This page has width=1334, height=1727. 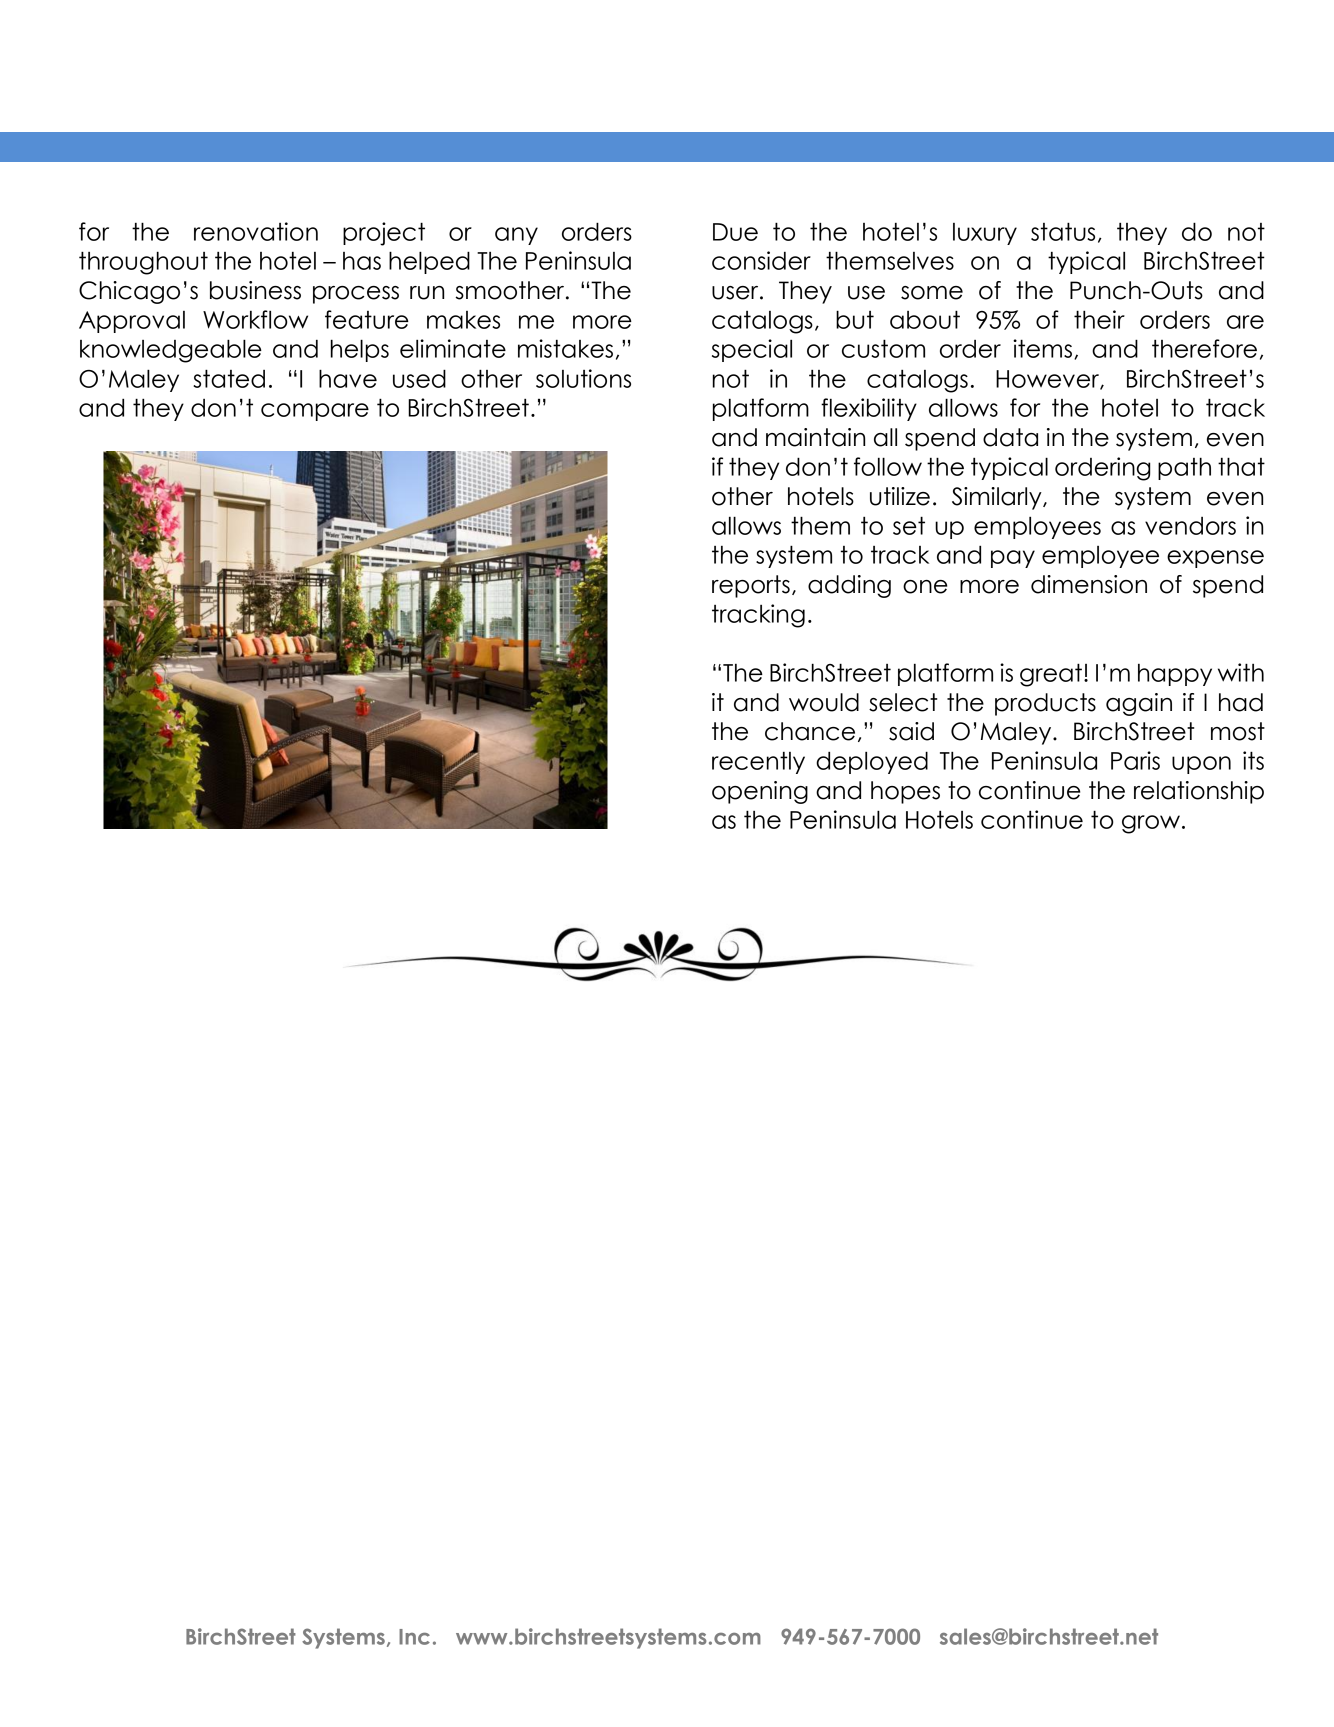 What do you see at coordinates (758, 763) in the page?
I see `recently` at bounding box center [758, 763].
